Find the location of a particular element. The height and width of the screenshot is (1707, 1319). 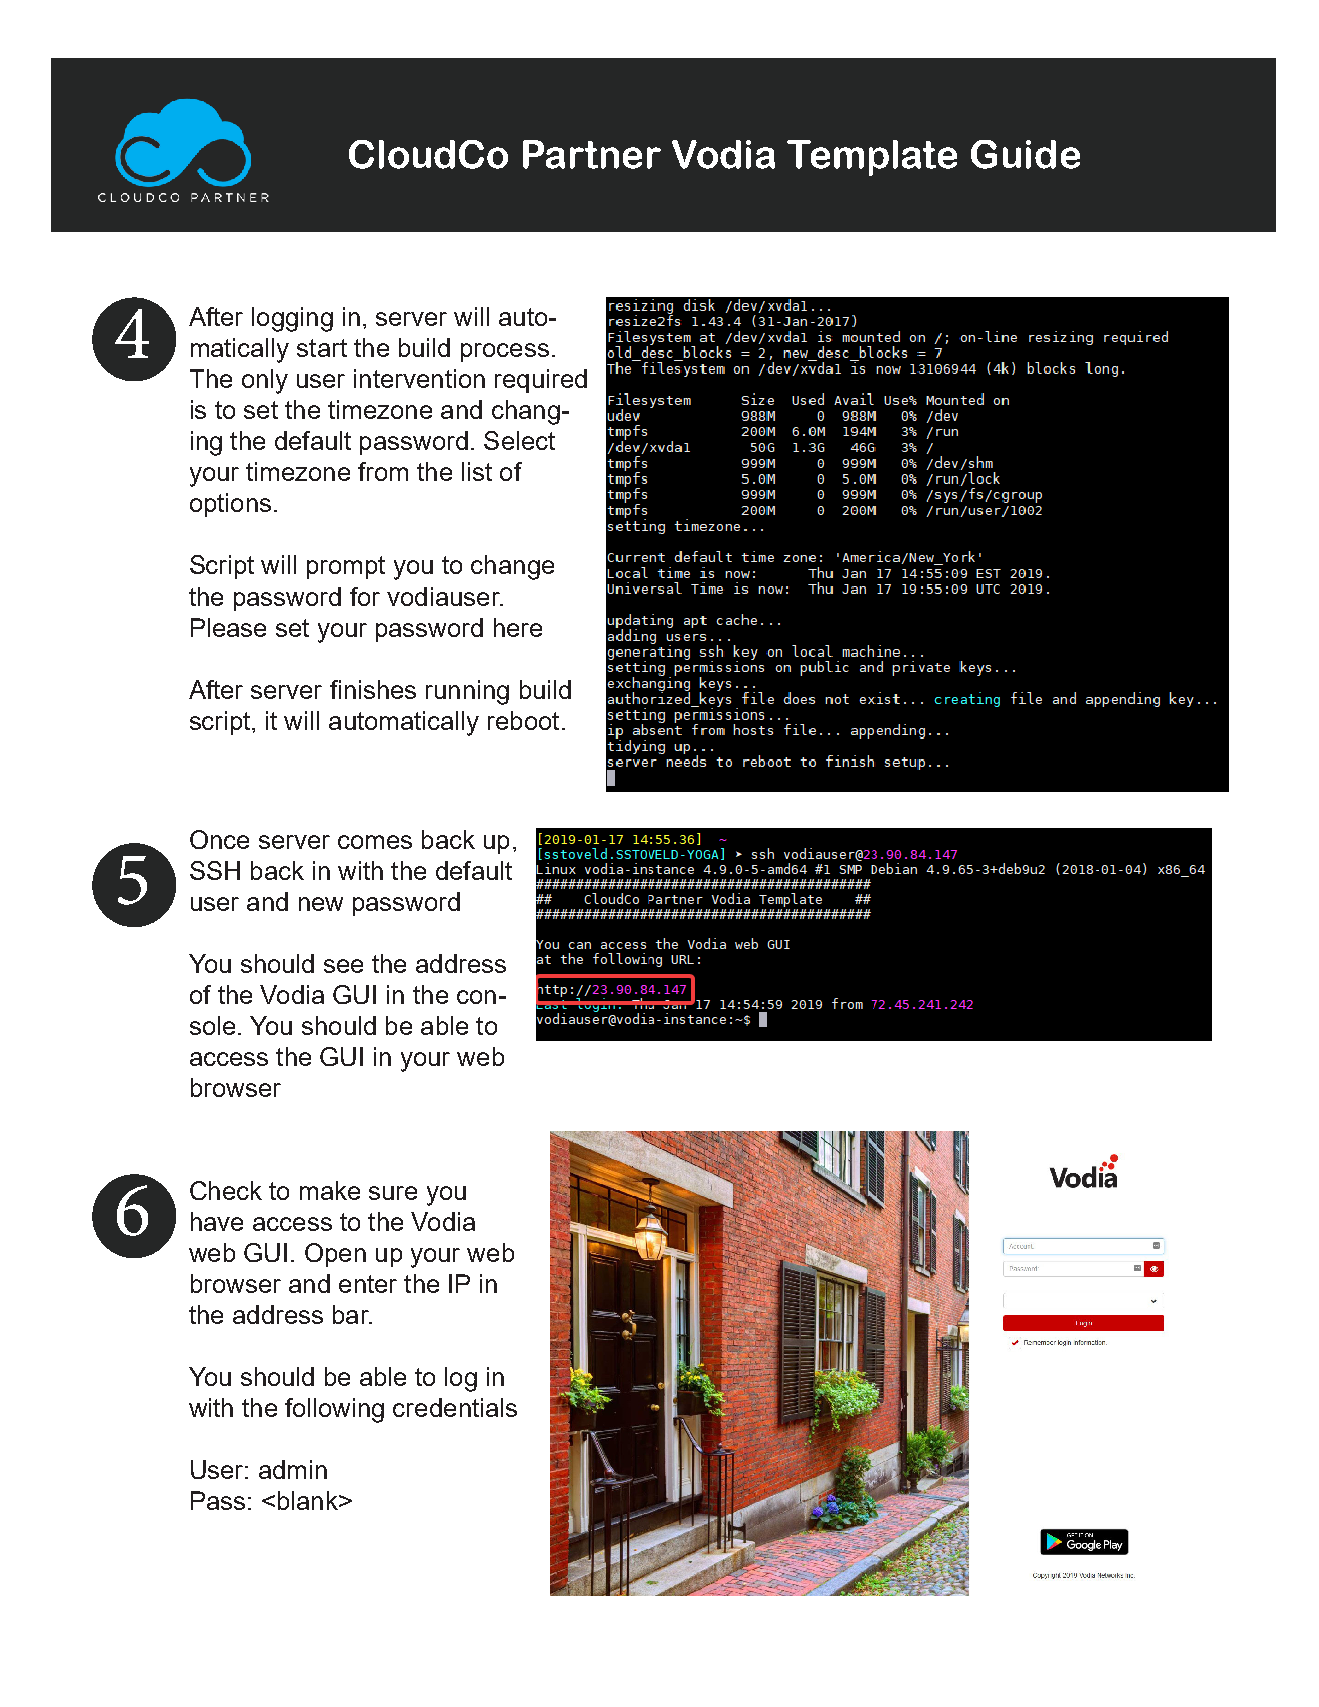

sure is located at coordinates (393, 1193).
